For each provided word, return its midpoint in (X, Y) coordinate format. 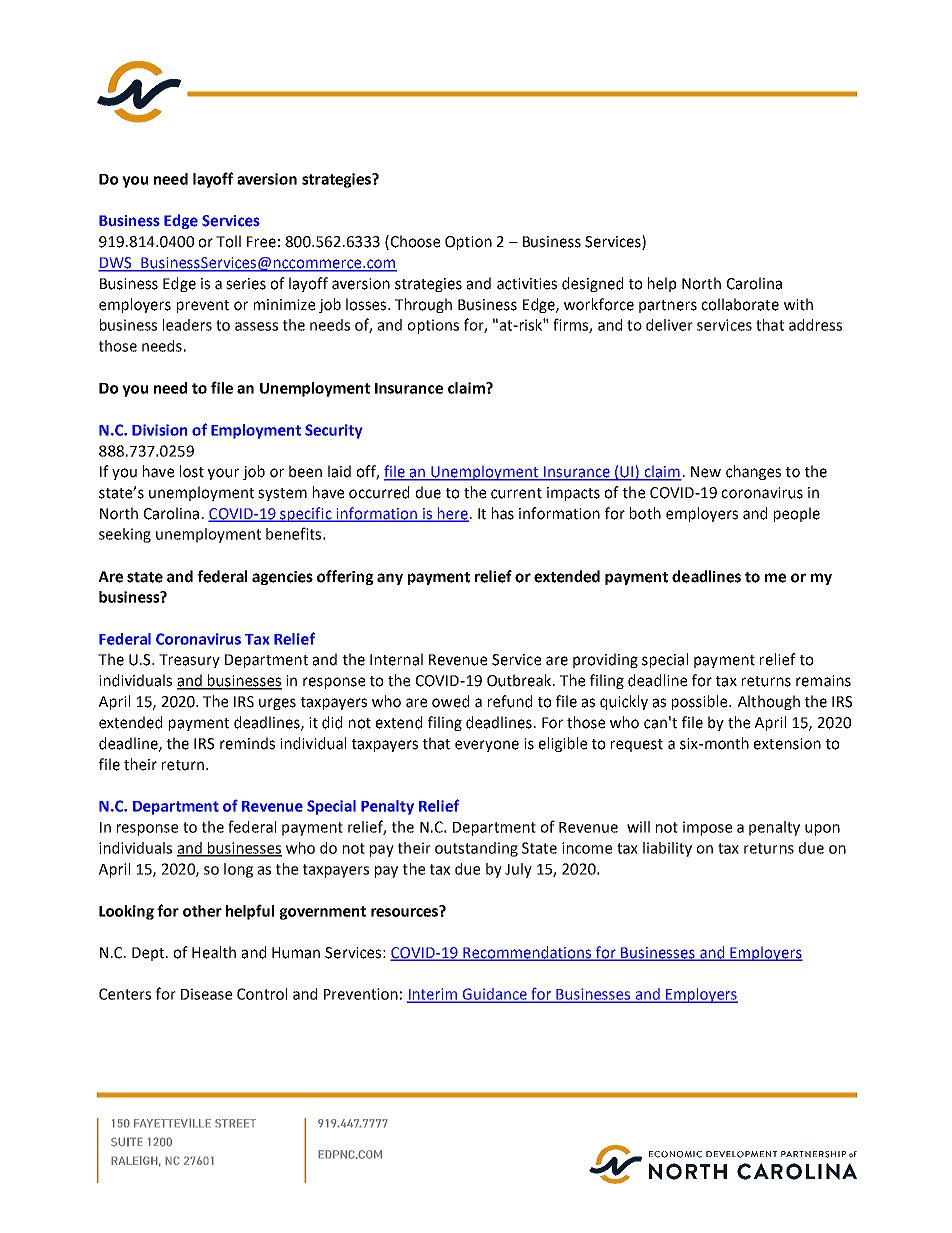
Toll (228, 241)
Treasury (189, 661)
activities (527, 284)
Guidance (494, 995)
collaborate (740, 304)
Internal (396, 659)
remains (823, 681)
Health (214, 952)
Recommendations (527, 953)
